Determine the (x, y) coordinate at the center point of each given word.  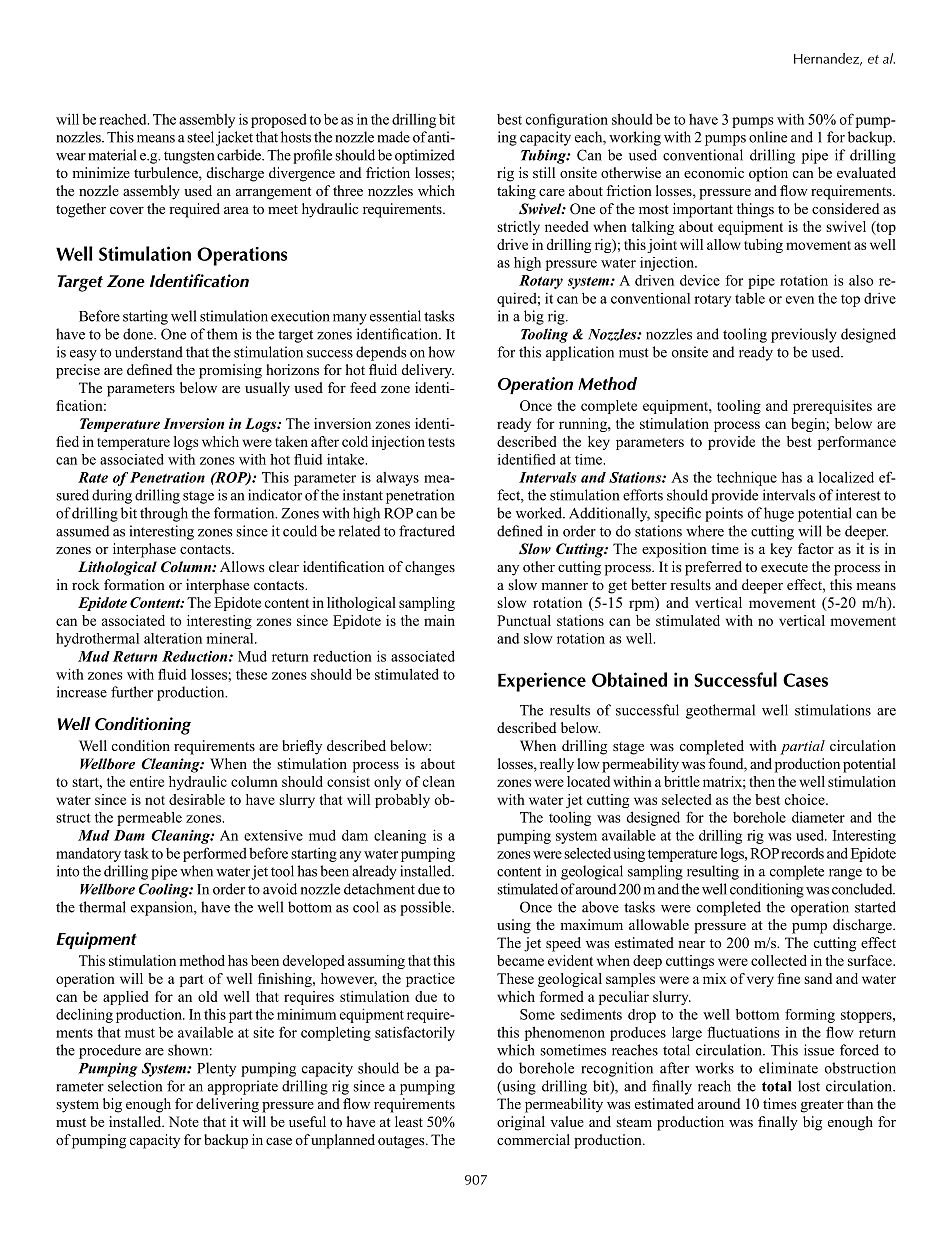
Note (184, 1121)
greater (822, 1106)
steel (200, 137)
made (393, 137)
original (521, 1123)
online (768, 137)
